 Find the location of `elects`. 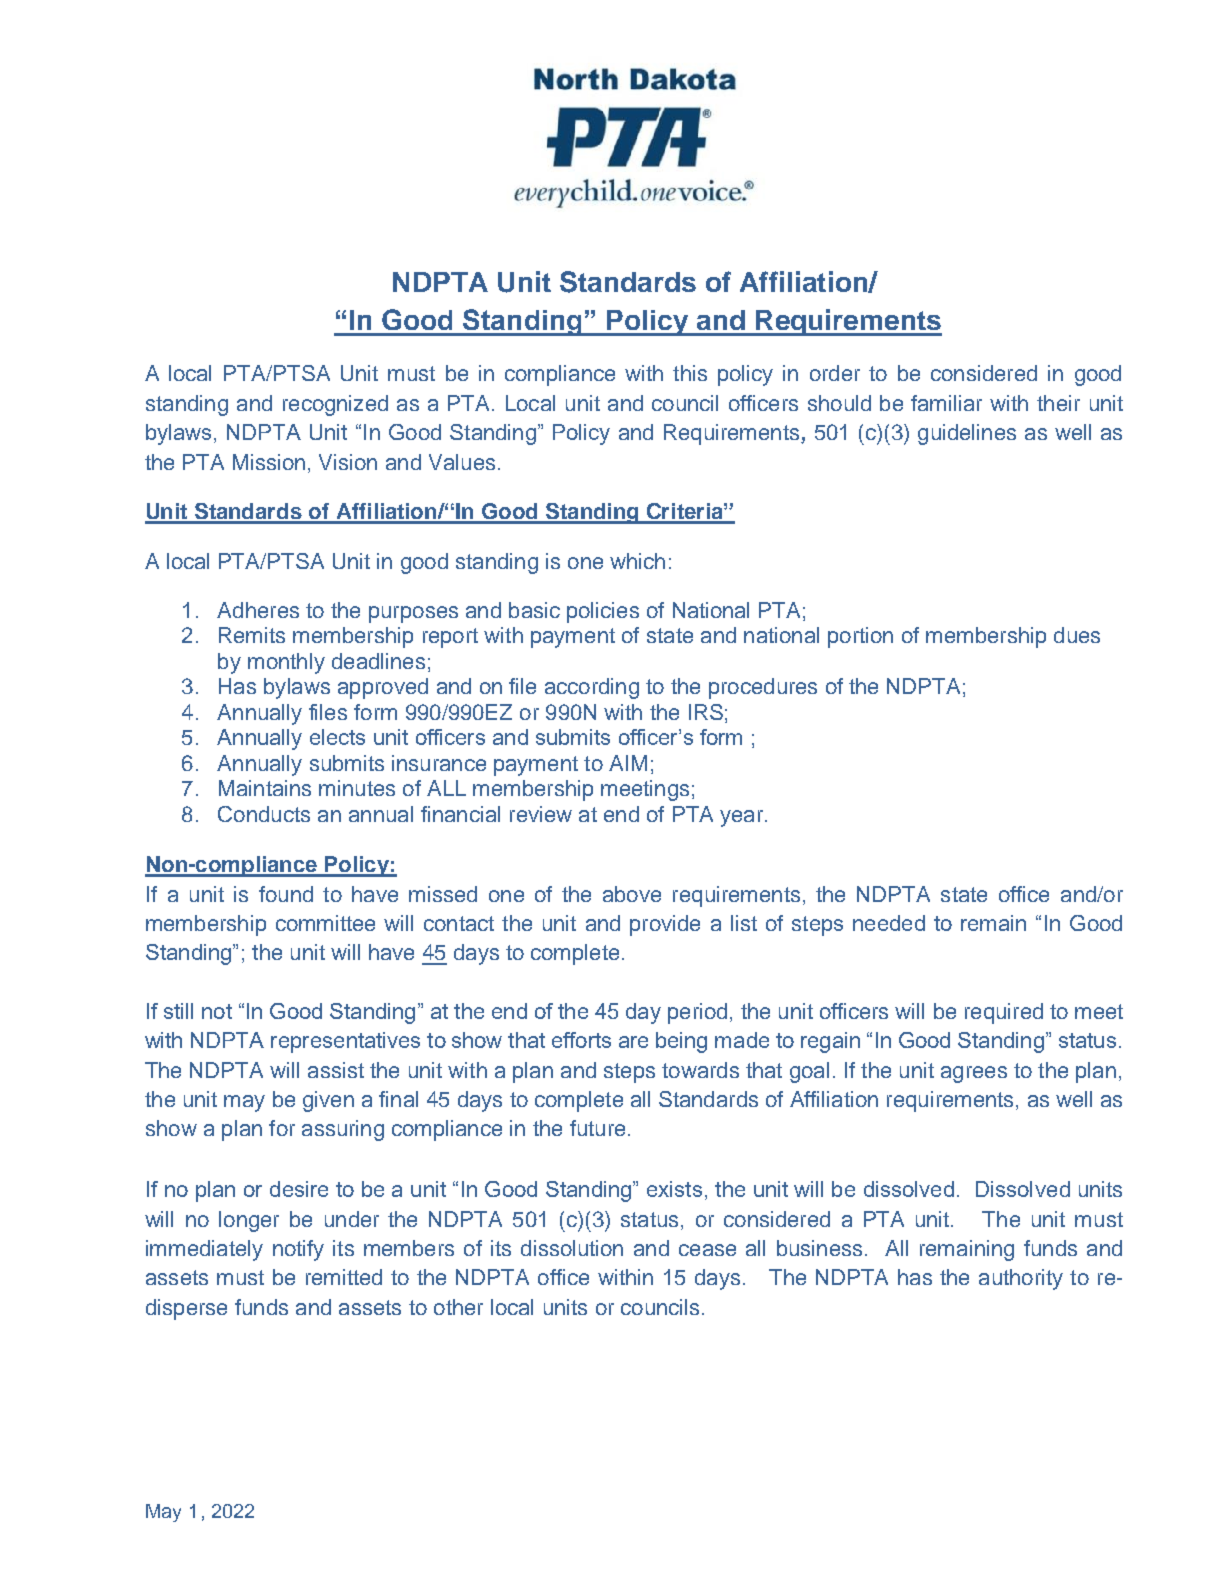

elects is located at coordinates (337, 737).
